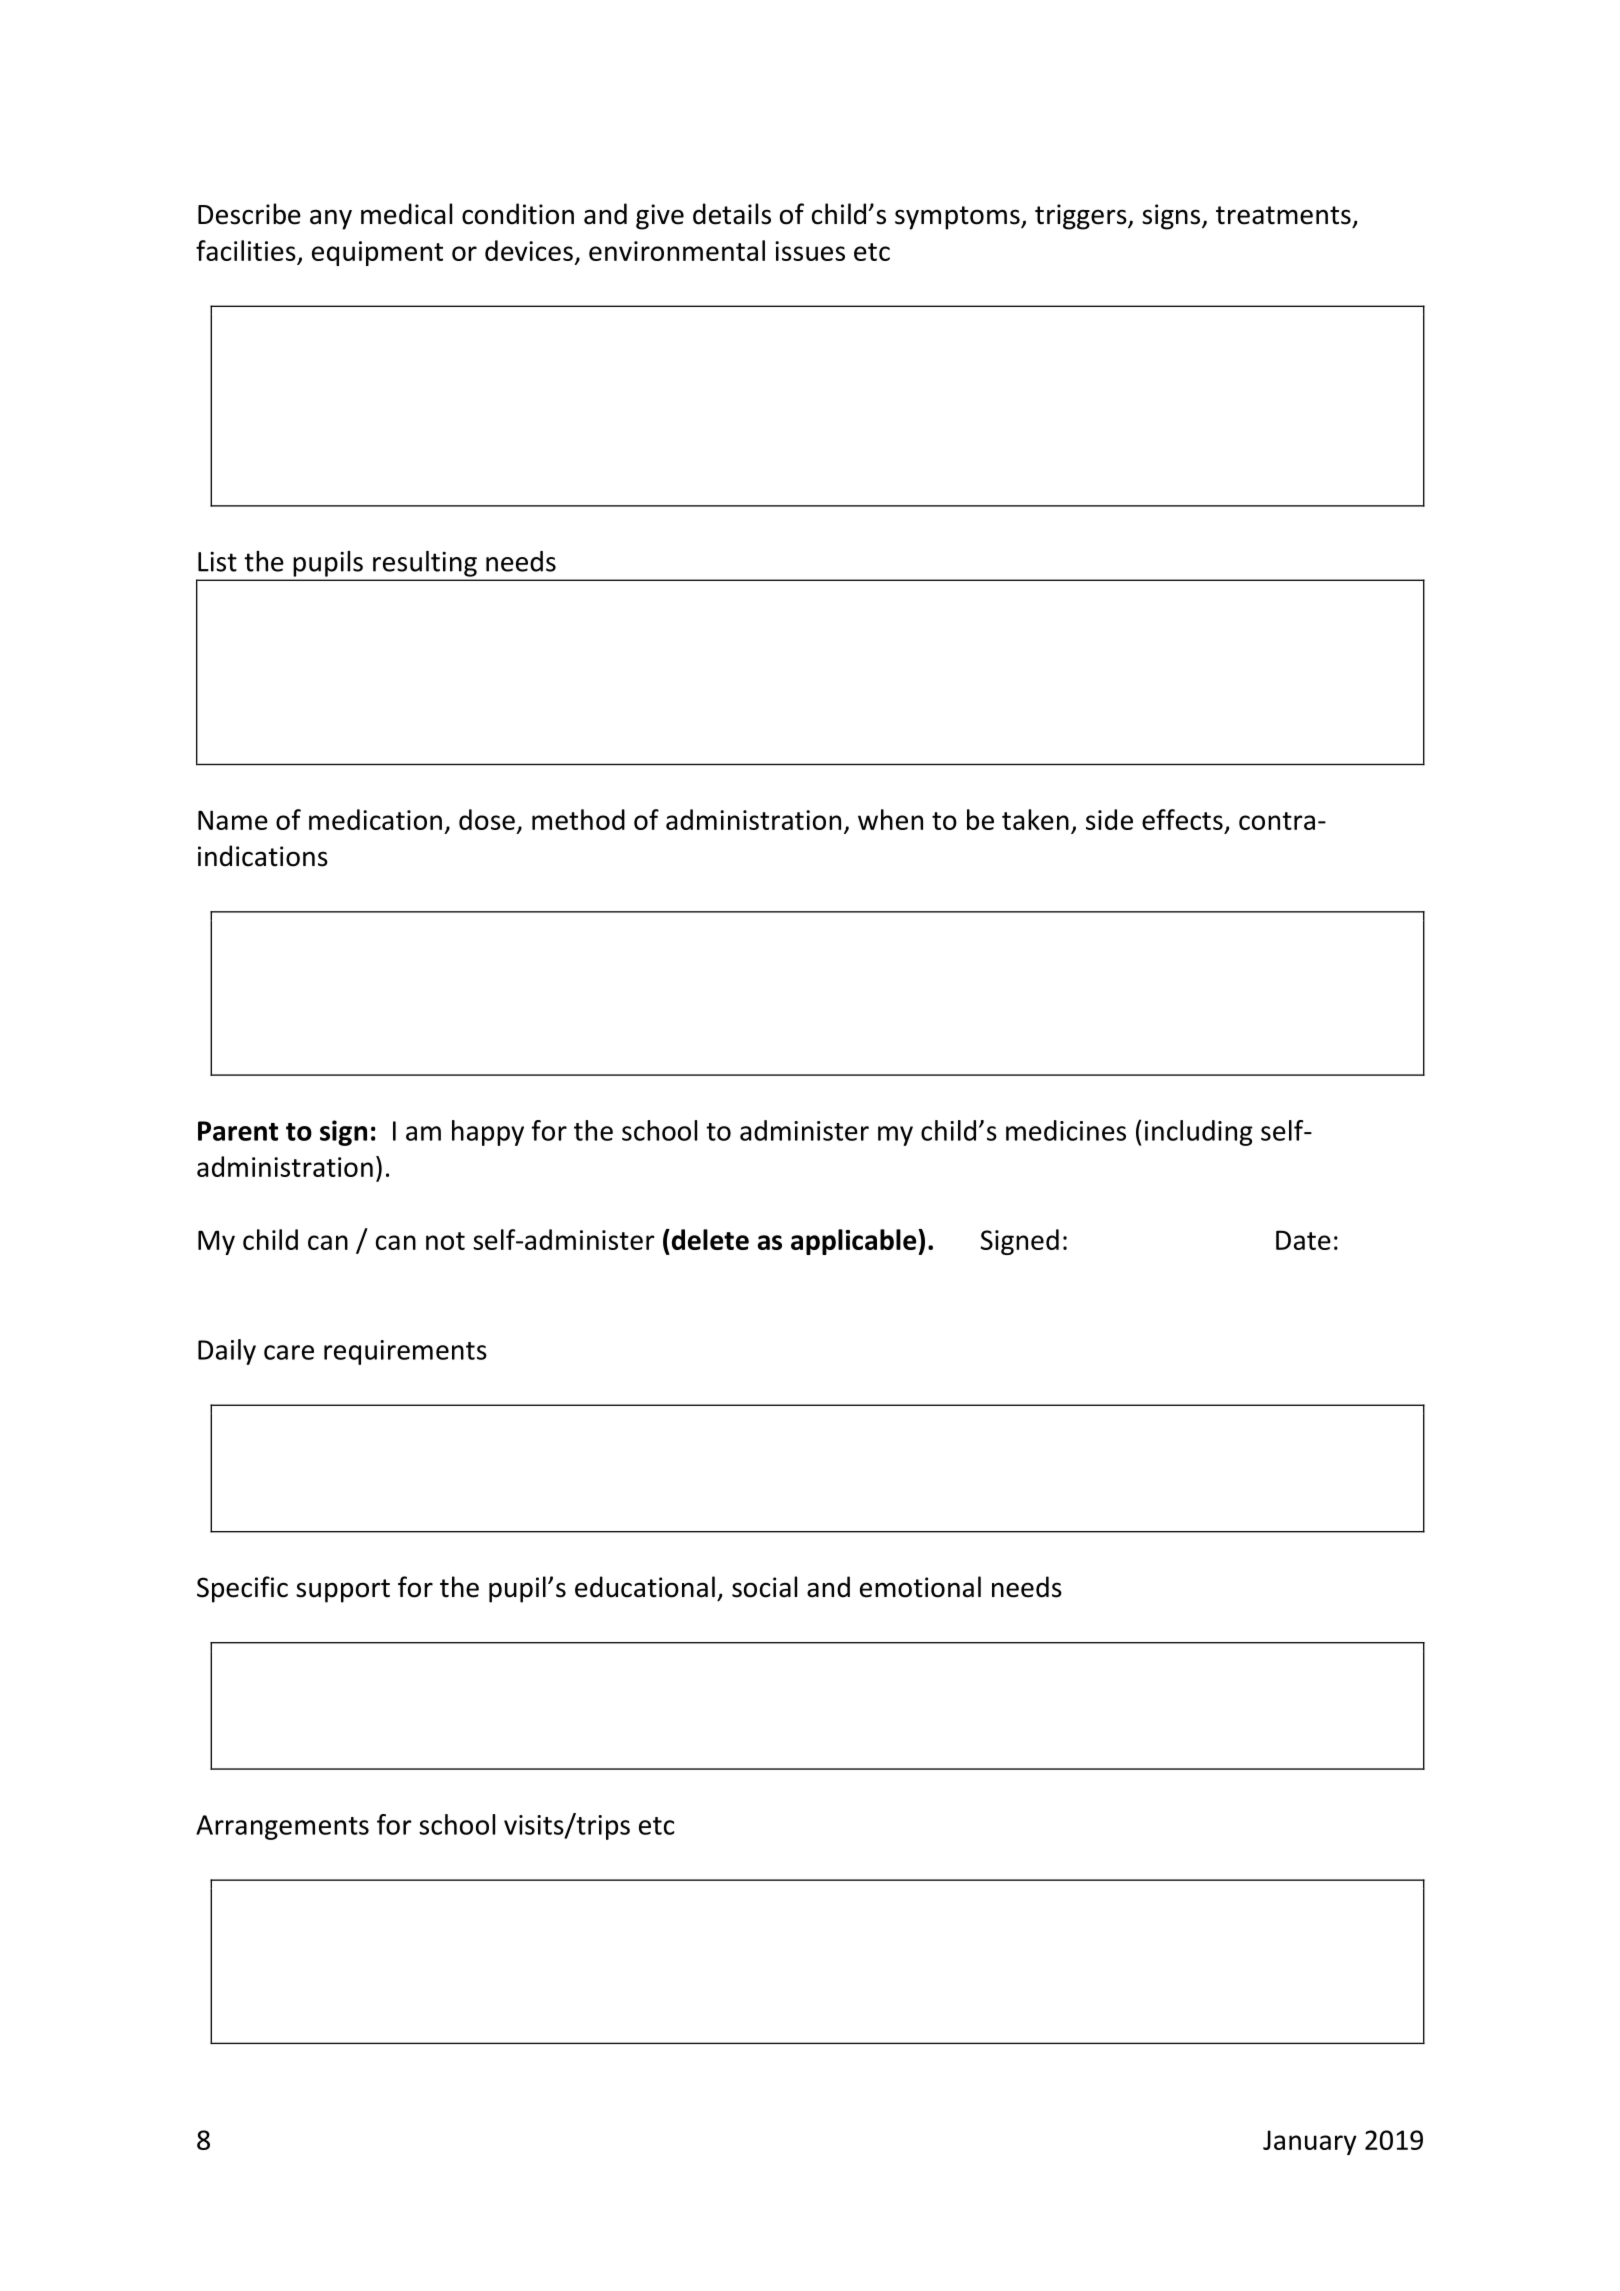  I want to click on delete, so click(709, 1239).
